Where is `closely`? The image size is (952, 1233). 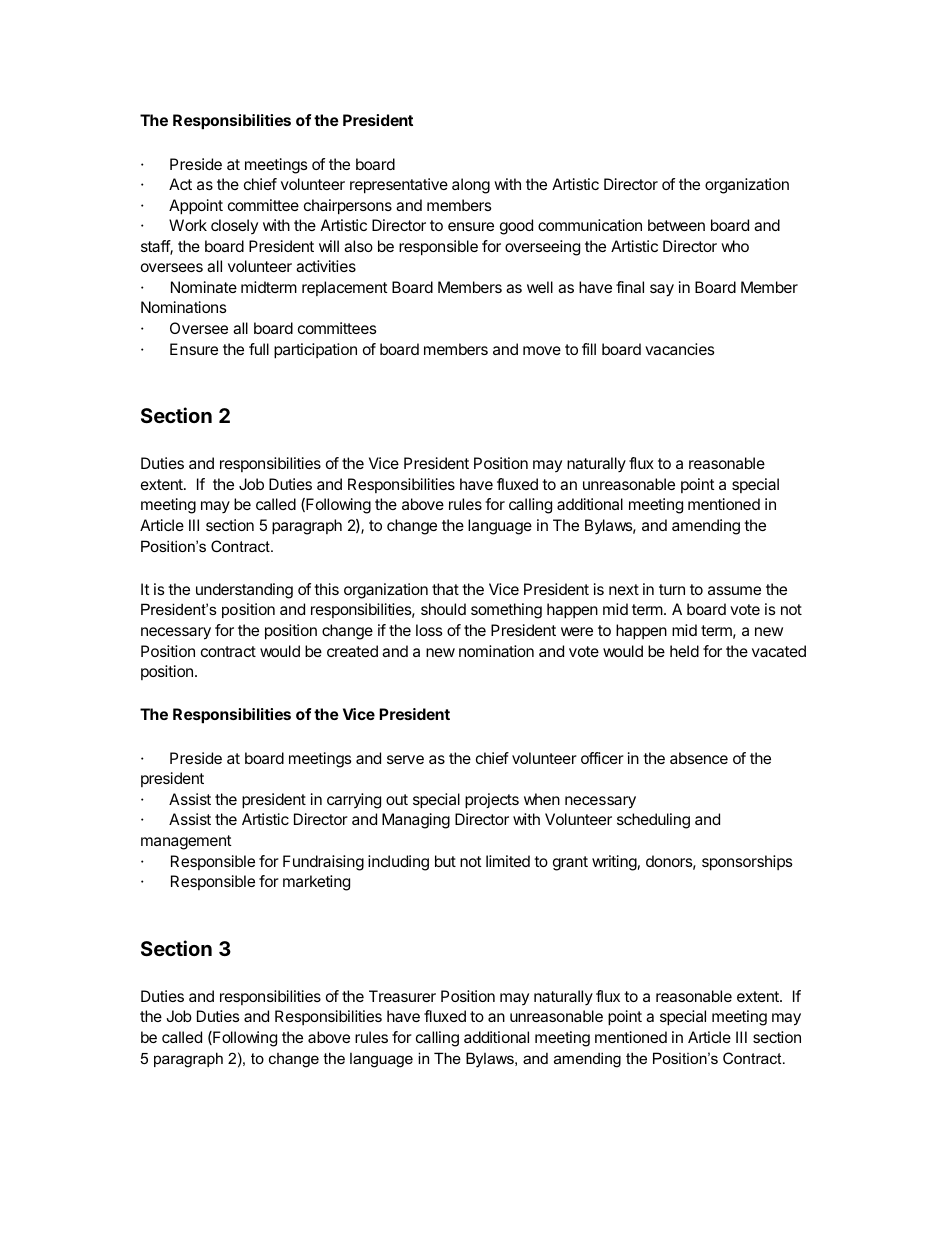 closely is located at coordinates (234, 226).
